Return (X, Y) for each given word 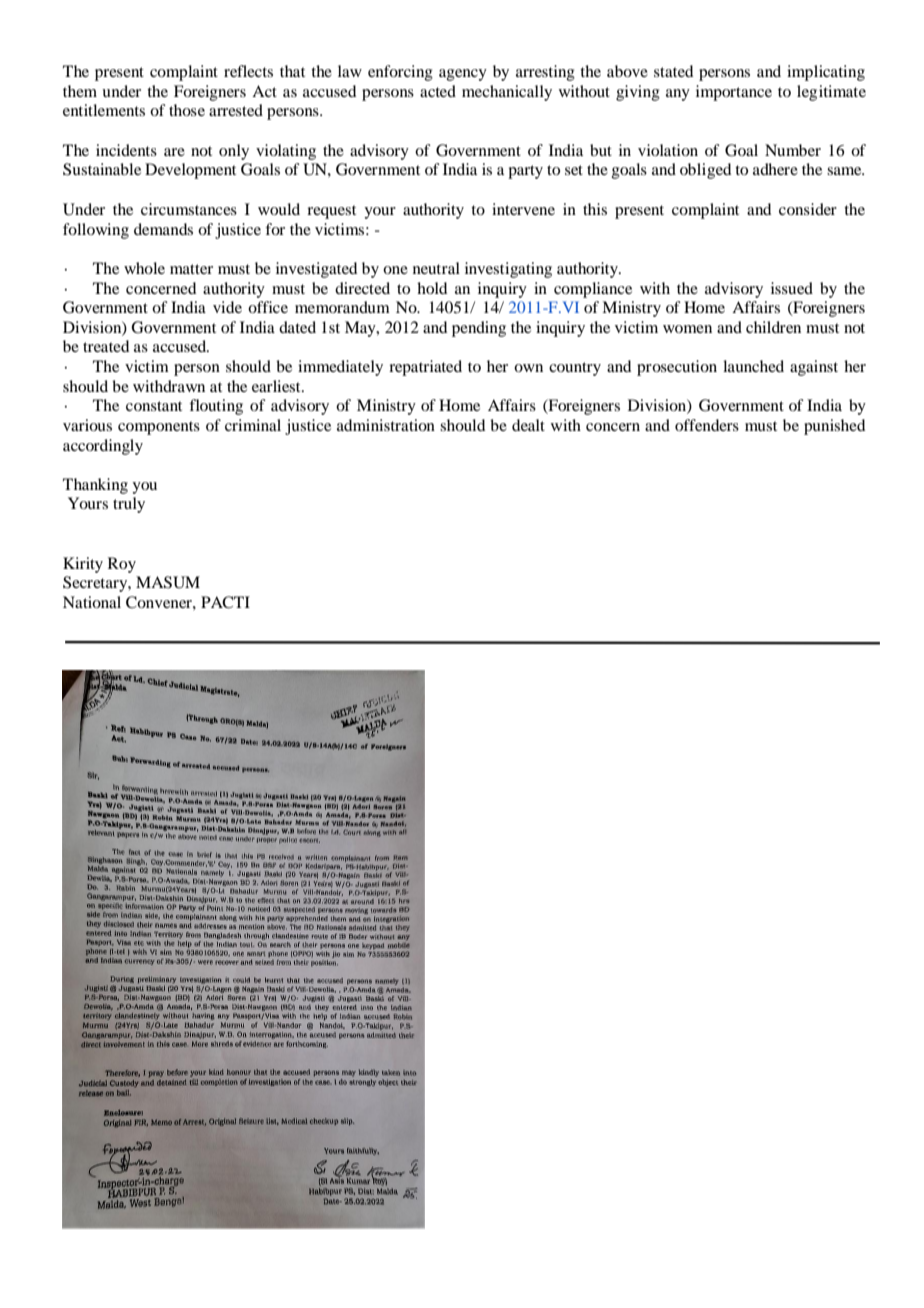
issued (792, 288)
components (159, 428)
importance (734, 93)
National (92, 602)
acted (438, 91)
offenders (707, 425)
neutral (436, 268)
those (187, 110)
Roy (122, 565)
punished (834, 427)
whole (144, 268)
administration (386, 425)
